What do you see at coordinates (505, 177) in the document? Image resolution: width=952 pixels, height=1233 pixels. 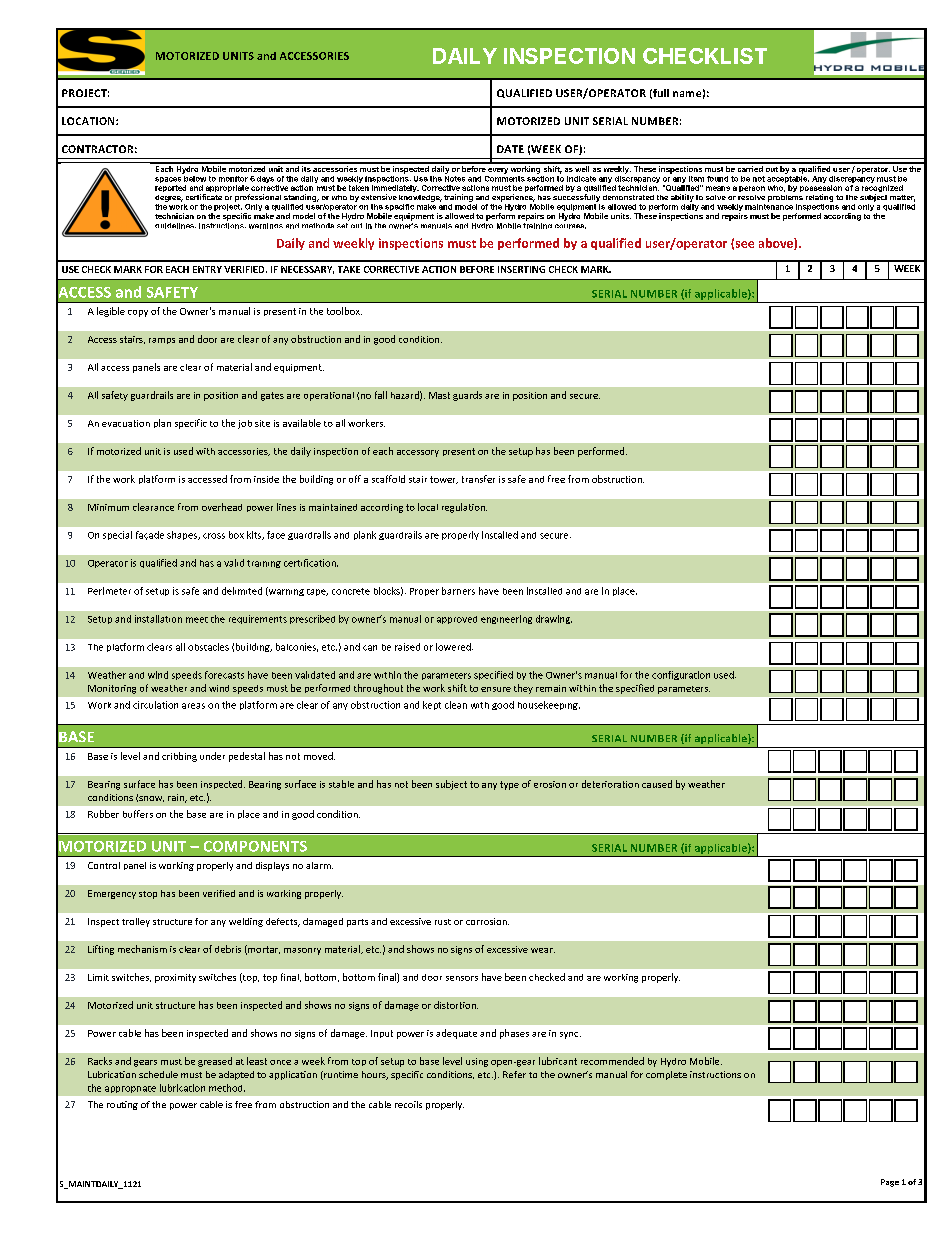 I see `Comments` at bounding box center [505, 177].
